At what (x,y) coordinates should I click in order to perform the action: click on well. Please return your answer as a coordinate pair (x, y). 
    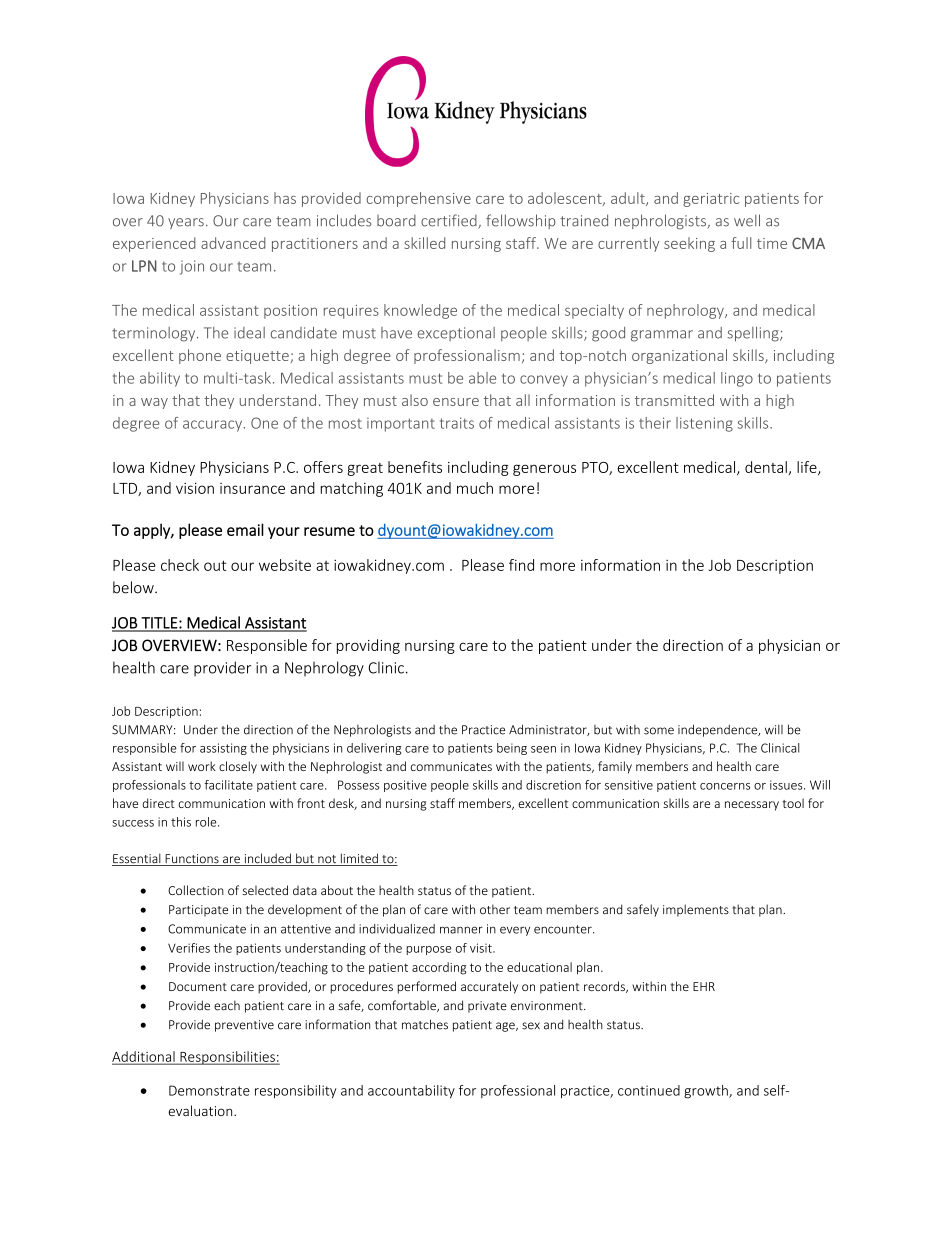
    Looking at the image, I should click on (747, 220).
